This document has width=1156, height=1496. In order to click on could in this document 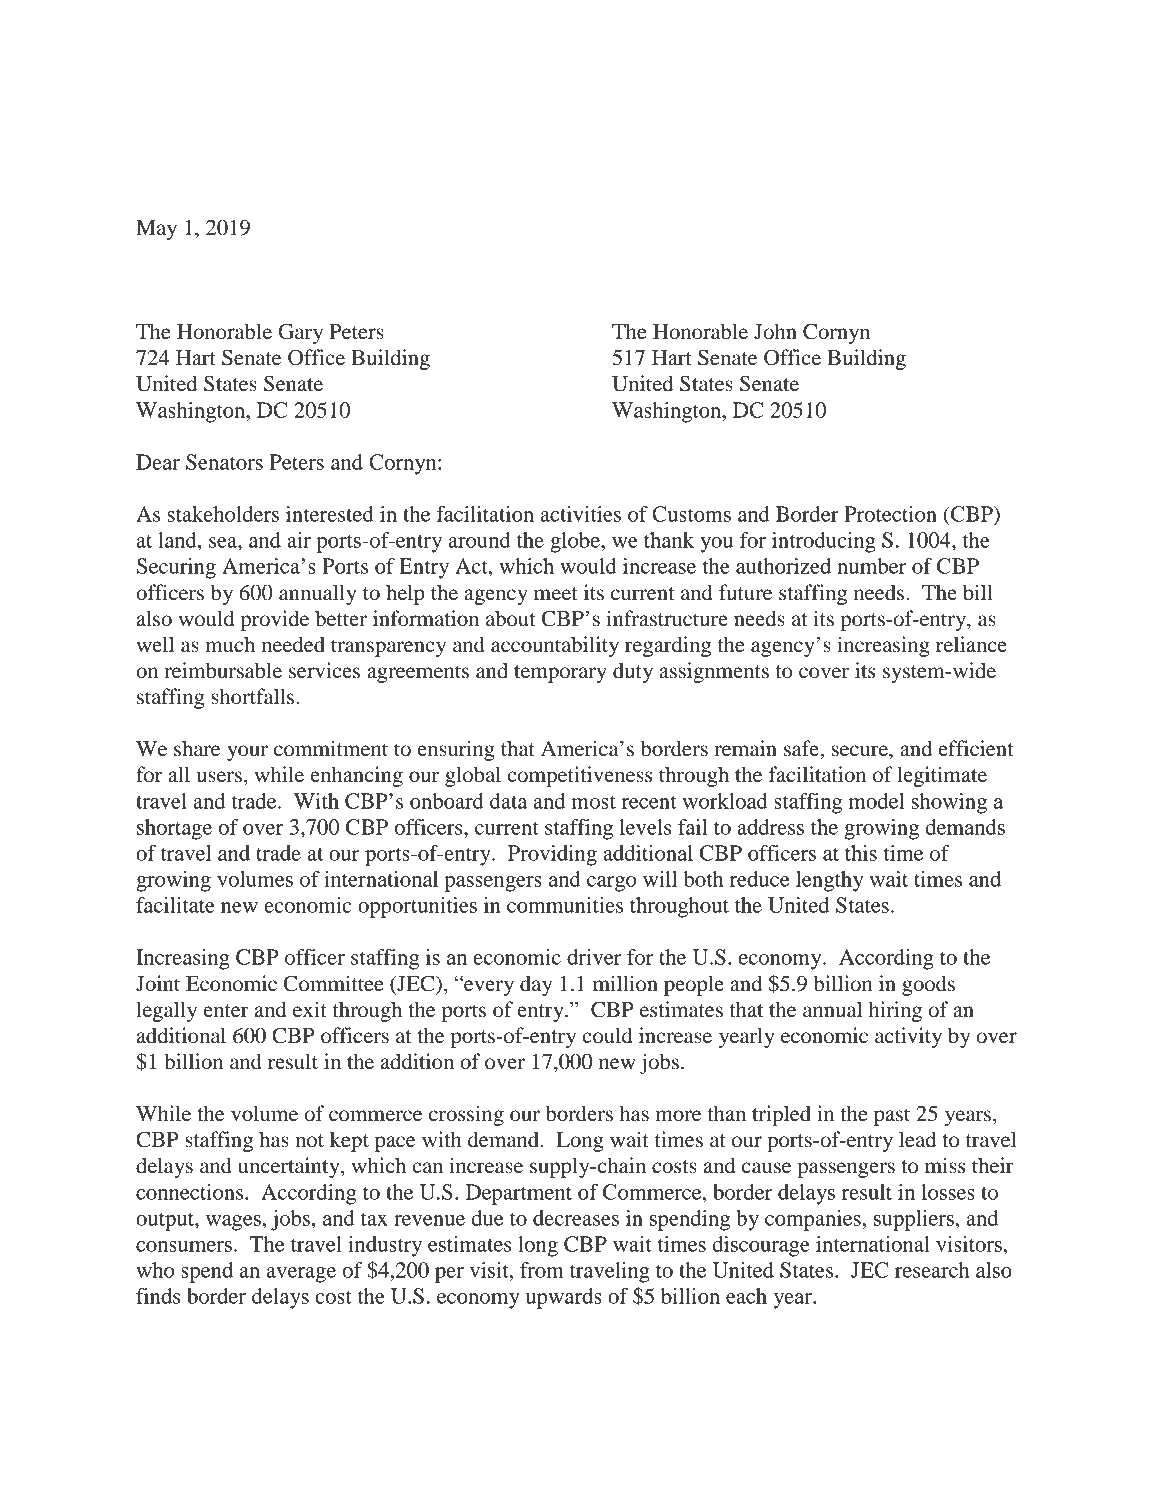, I will do `click(607, 1035)`.
